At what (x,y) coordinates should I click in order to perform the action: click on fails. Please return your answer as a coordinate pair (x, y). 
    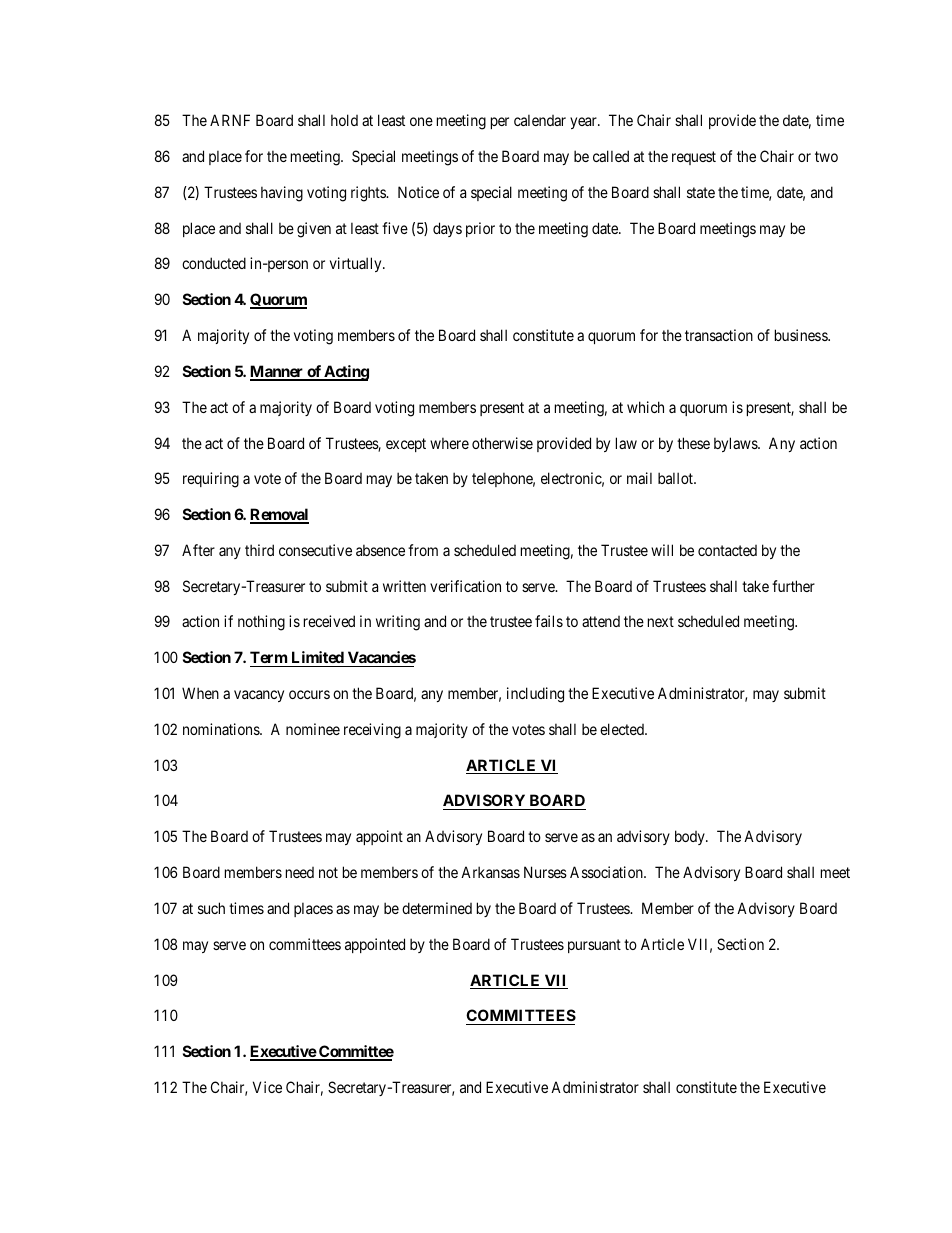
    Looking at the image, I should click on (549, 621).
